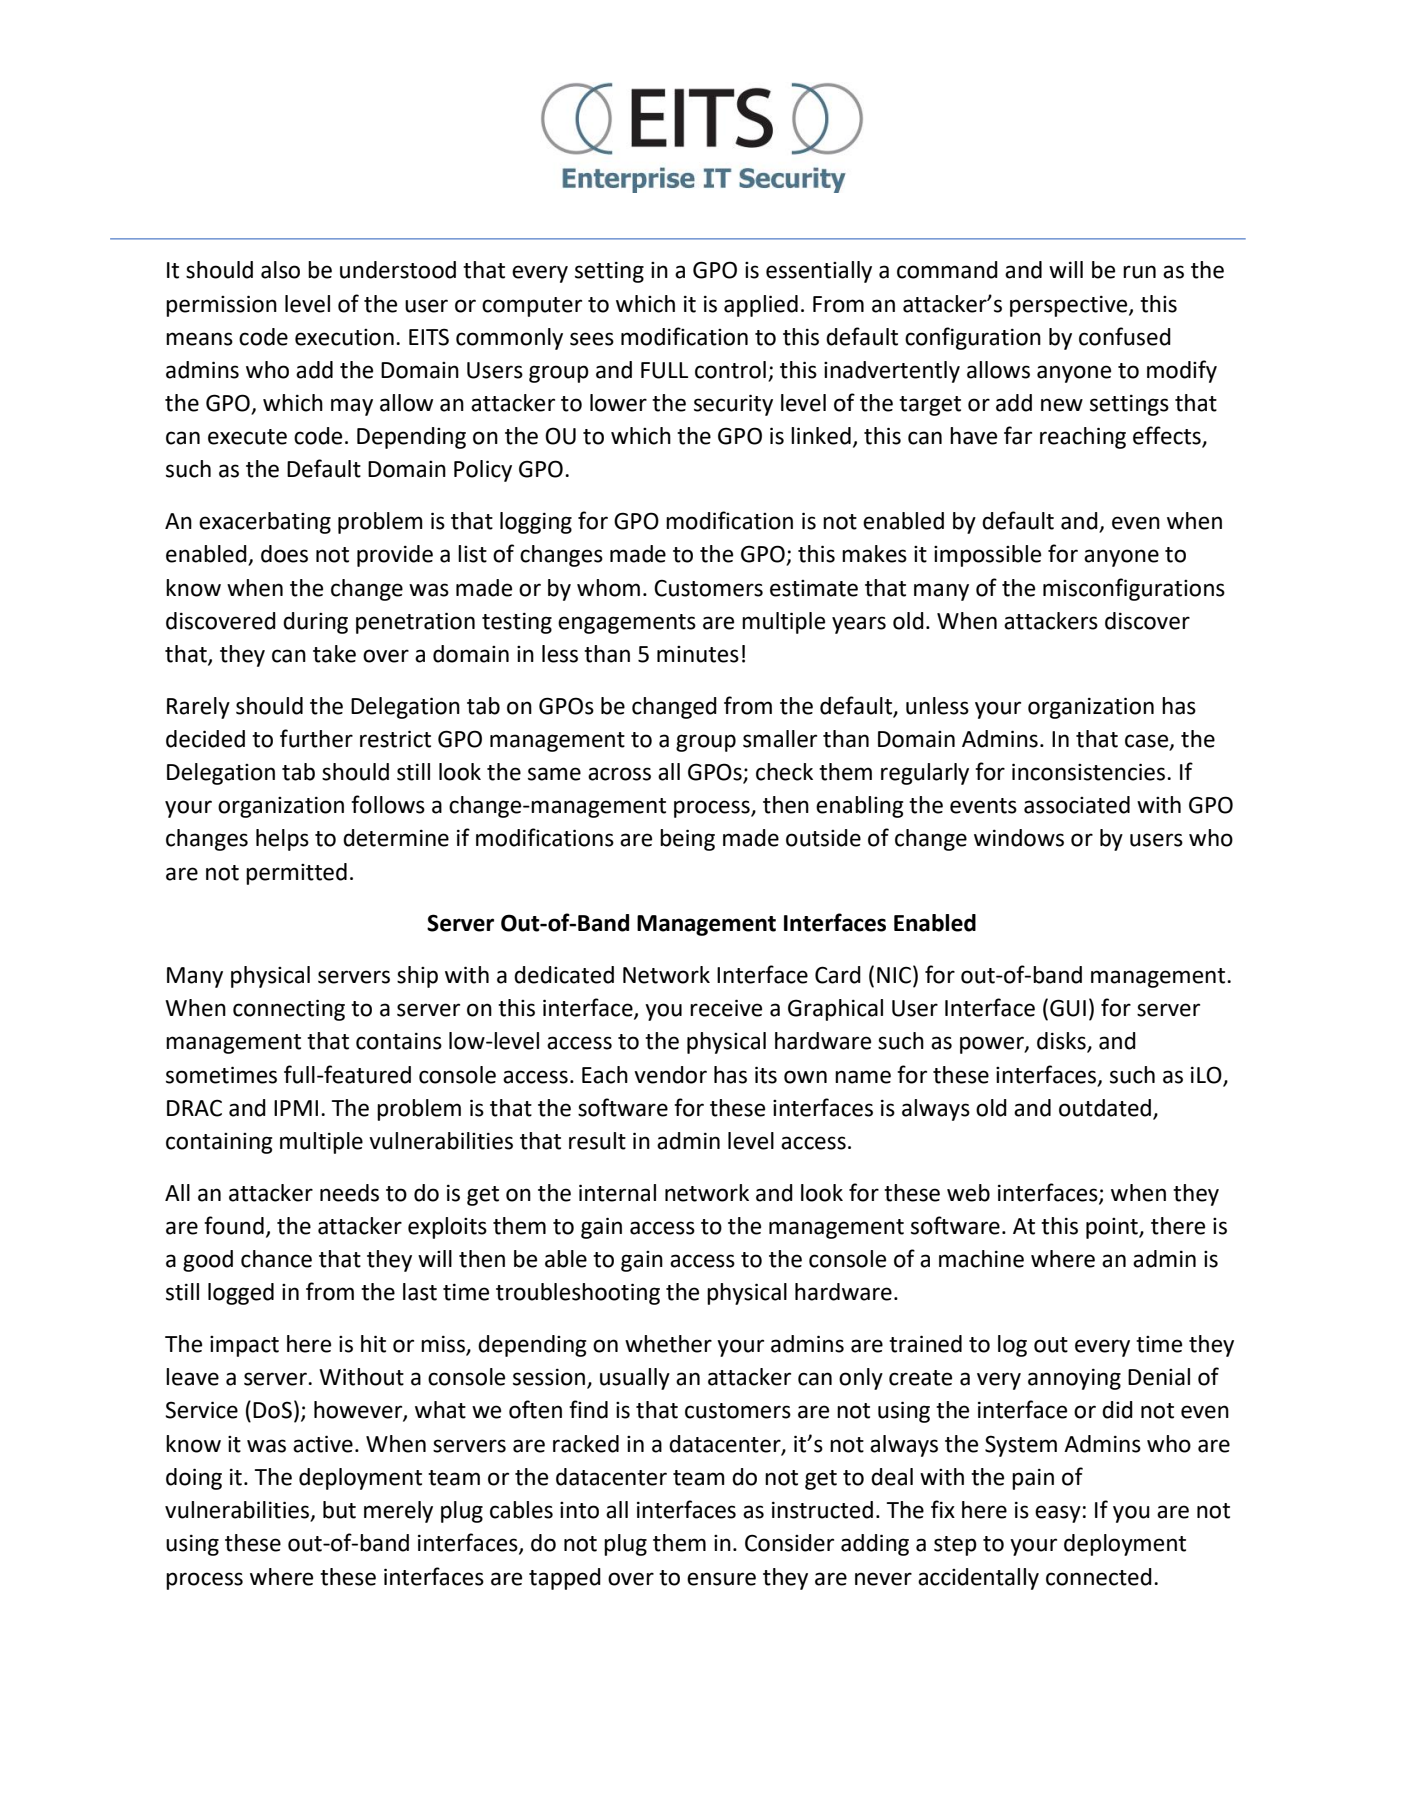  Describe the element at coordinates (284, 554) in the screenshot. I see `does` at that location.
